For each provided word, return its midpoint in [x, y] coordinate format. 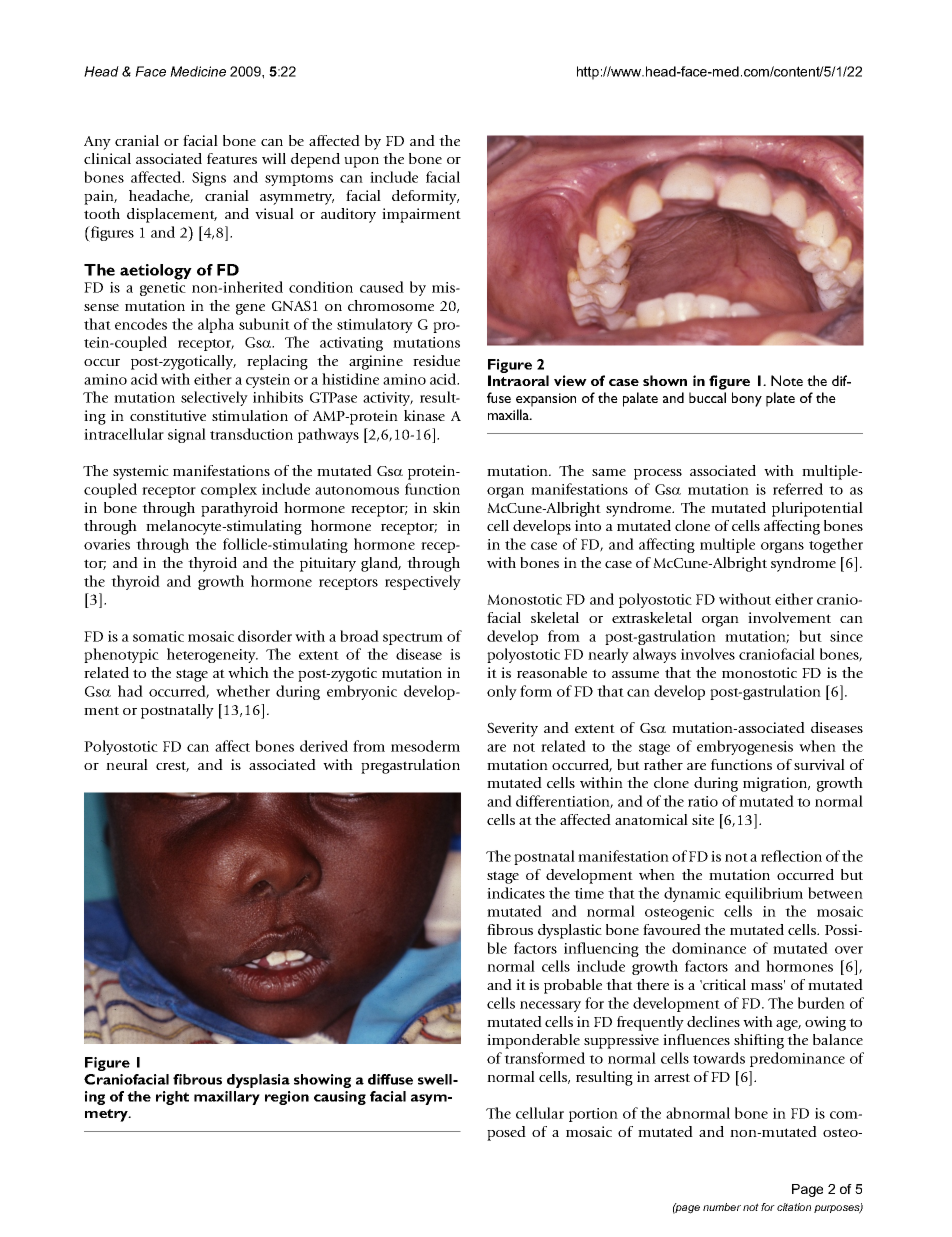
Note [787, 380]
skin [446, 507]
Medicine [198, 71]
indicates [516, 893]
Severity [512, 729]
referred [798, 489]
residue [436, 360]
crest [172, 766]
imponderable [533, 1041]
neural [127, 764]
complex [229, 490]
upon [361, 162]
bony [747, 399]
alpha [216, 325]
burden [821, 1003]
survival [819, 764]
